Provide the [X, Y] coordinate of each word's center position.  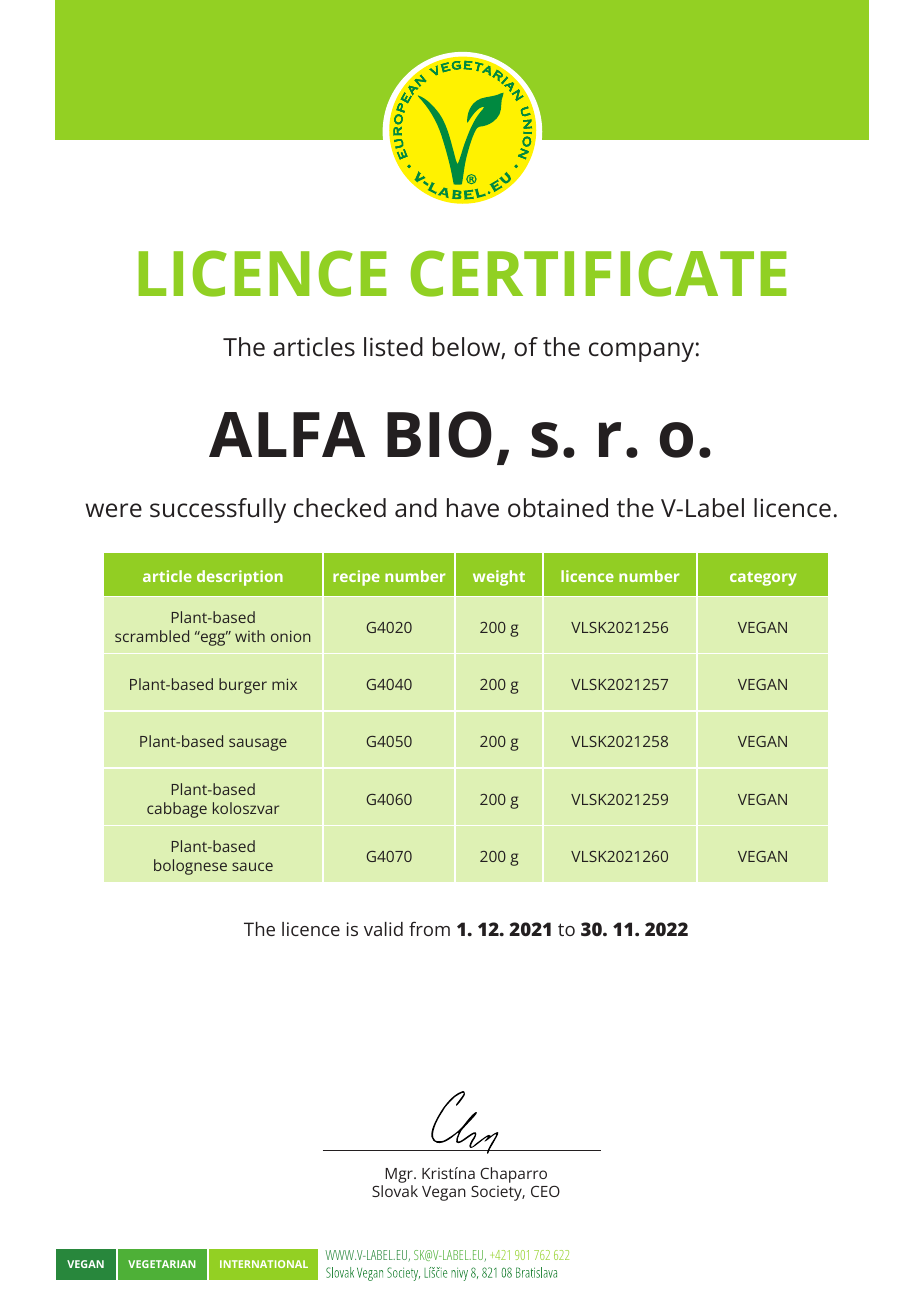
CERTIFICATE [599, 273]
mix [284, 684]
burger [243, 686]
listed [393, 347]
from [429, 928]
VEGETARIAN [162, 1264]
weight [499, 578]
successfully [218, 510]
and [416, 508]
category [763, 579]
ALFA [287, 434]
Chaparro [513, 1175]
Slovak [395, 1191]
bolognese [190, 867]
